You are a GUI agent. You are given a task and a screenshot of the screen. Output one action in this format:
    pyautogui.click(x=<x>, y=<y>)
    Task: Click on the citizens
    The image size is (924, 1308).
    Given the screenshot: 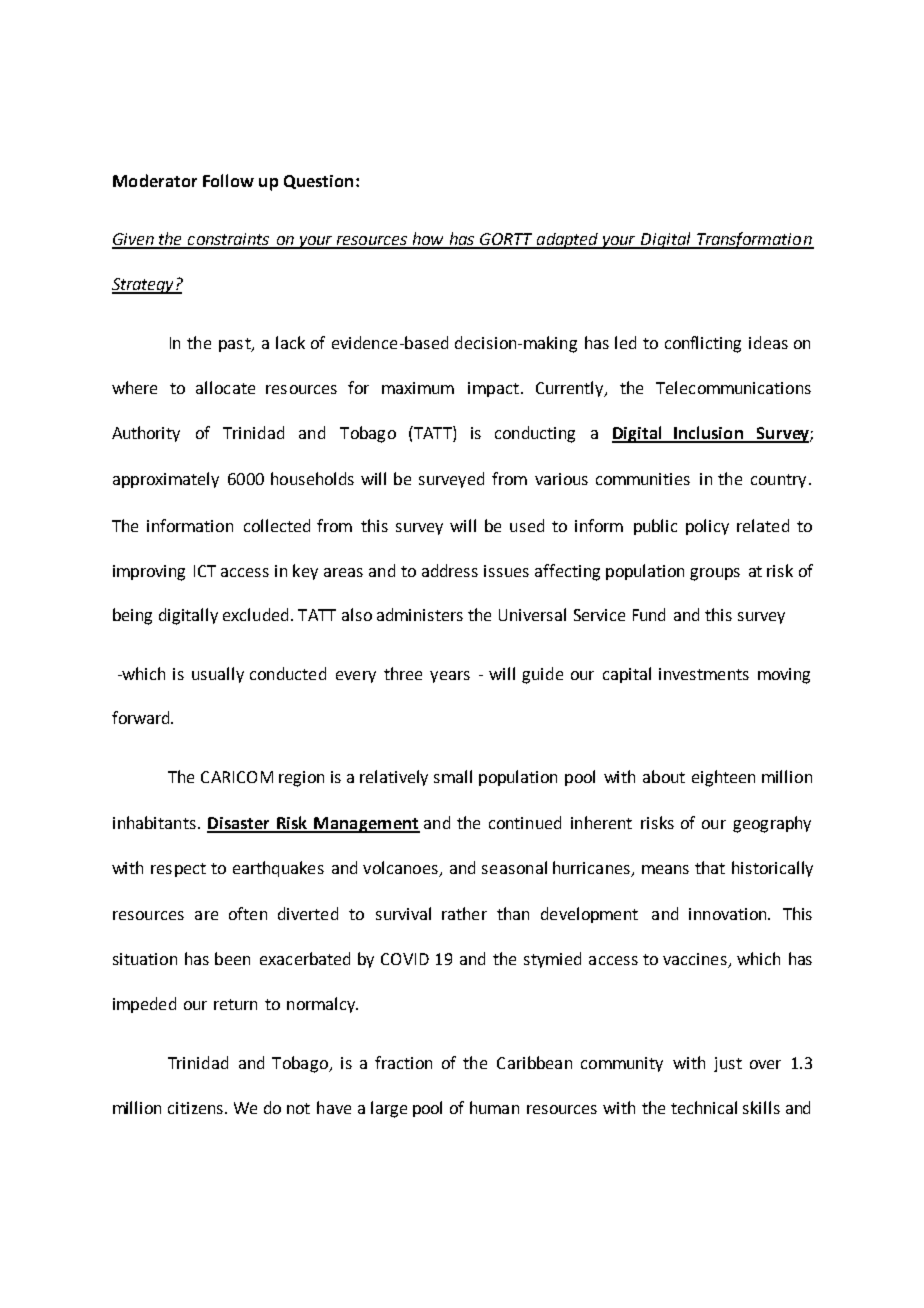 What is the action you would take?
    pyautogui.click(x=195, y=1108)
